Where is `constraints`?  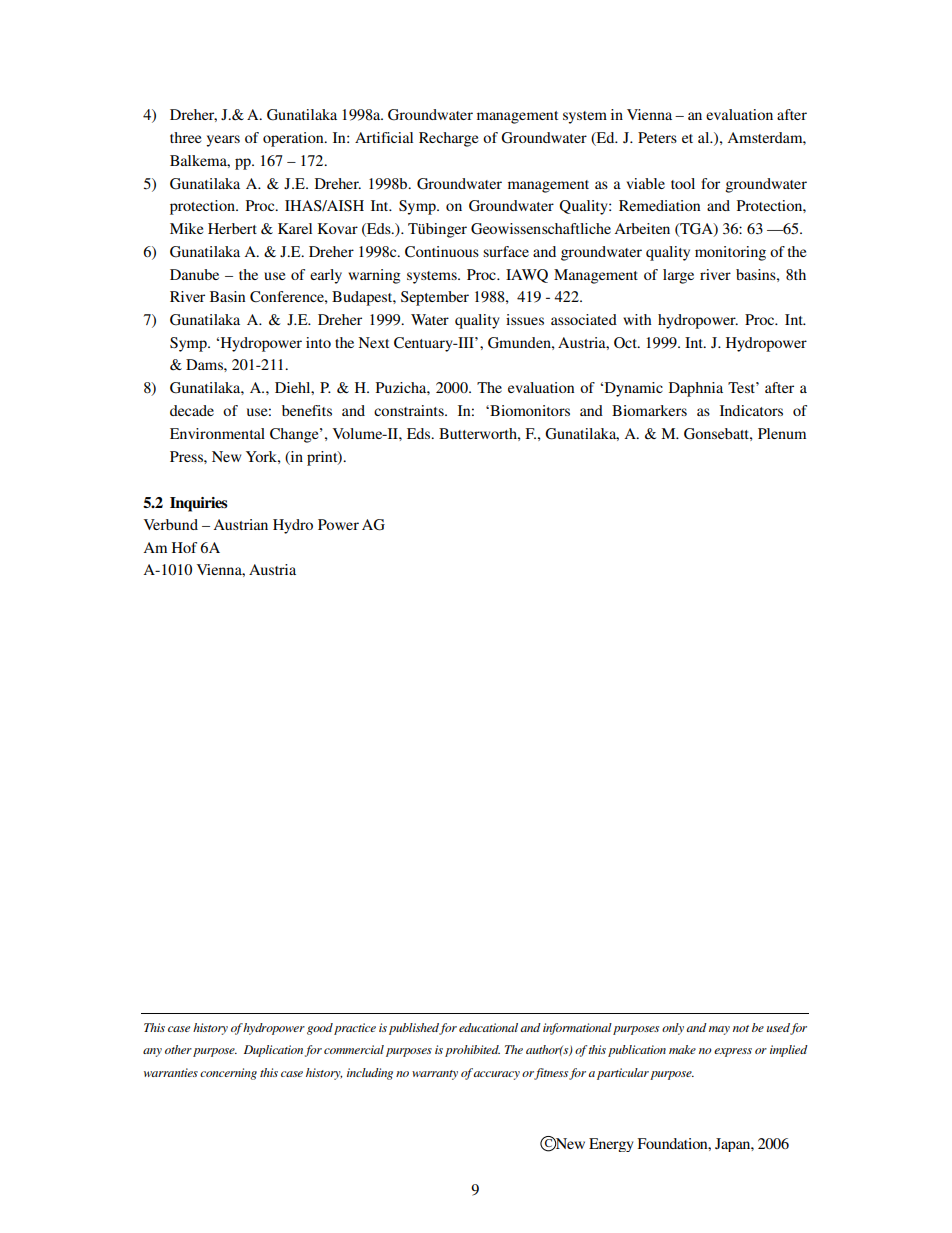 constraints is located at coordinates (410, 410).
